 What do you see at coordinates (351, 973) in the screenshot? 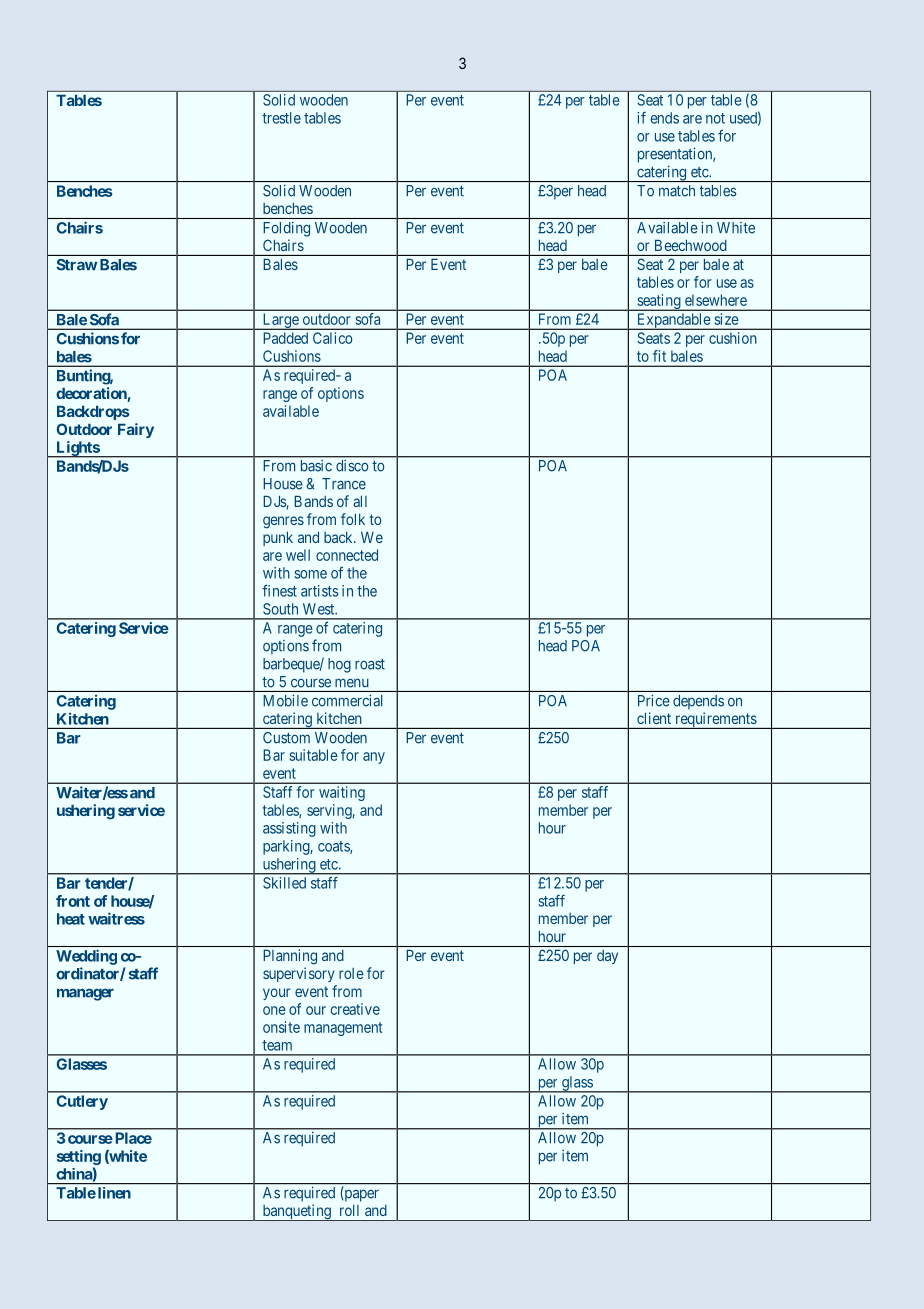
I see `role` at bounding box center [351, 973].
